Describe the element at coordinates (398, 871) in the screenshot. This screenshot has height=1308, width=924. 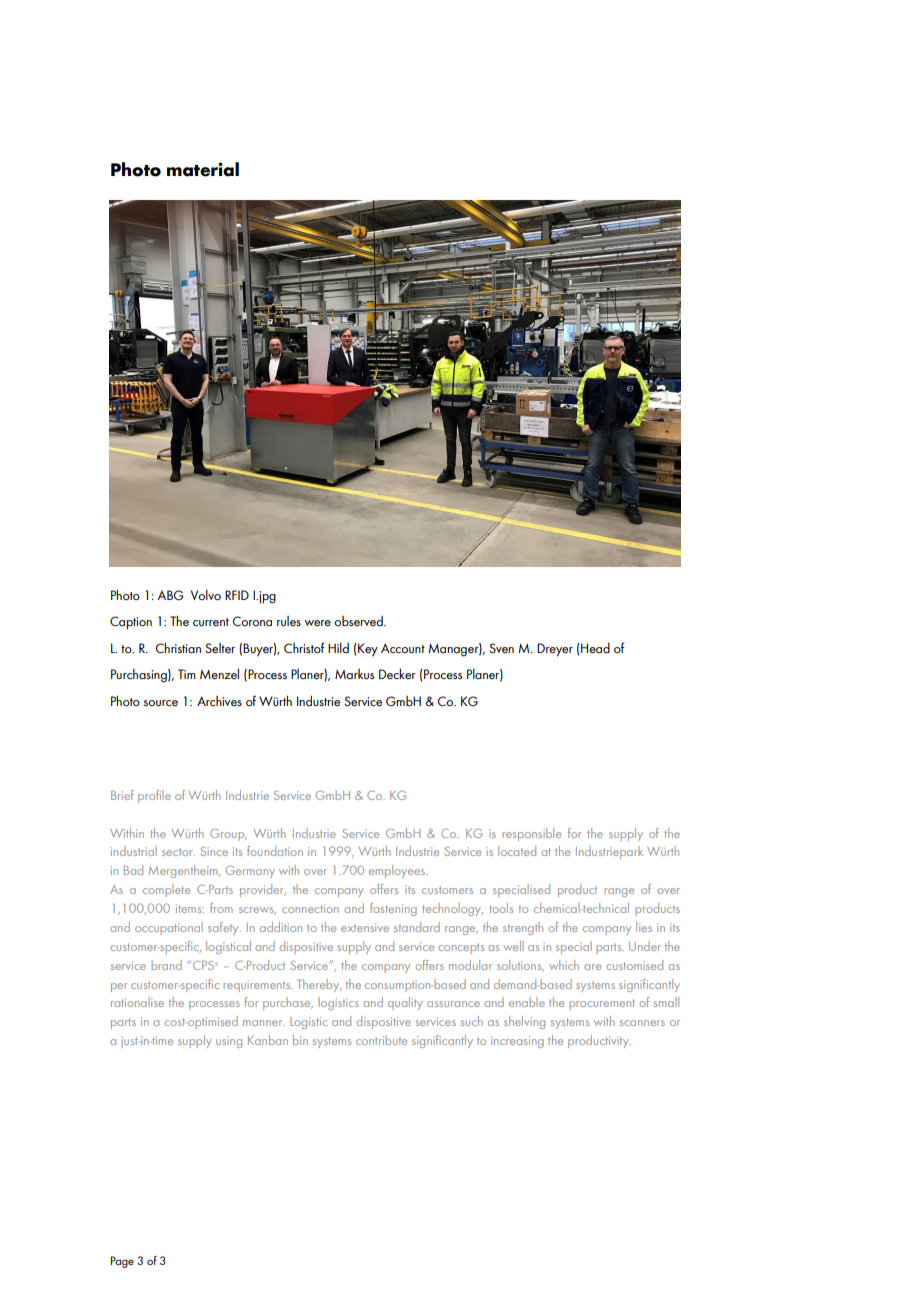
I see `employees` at that location.
